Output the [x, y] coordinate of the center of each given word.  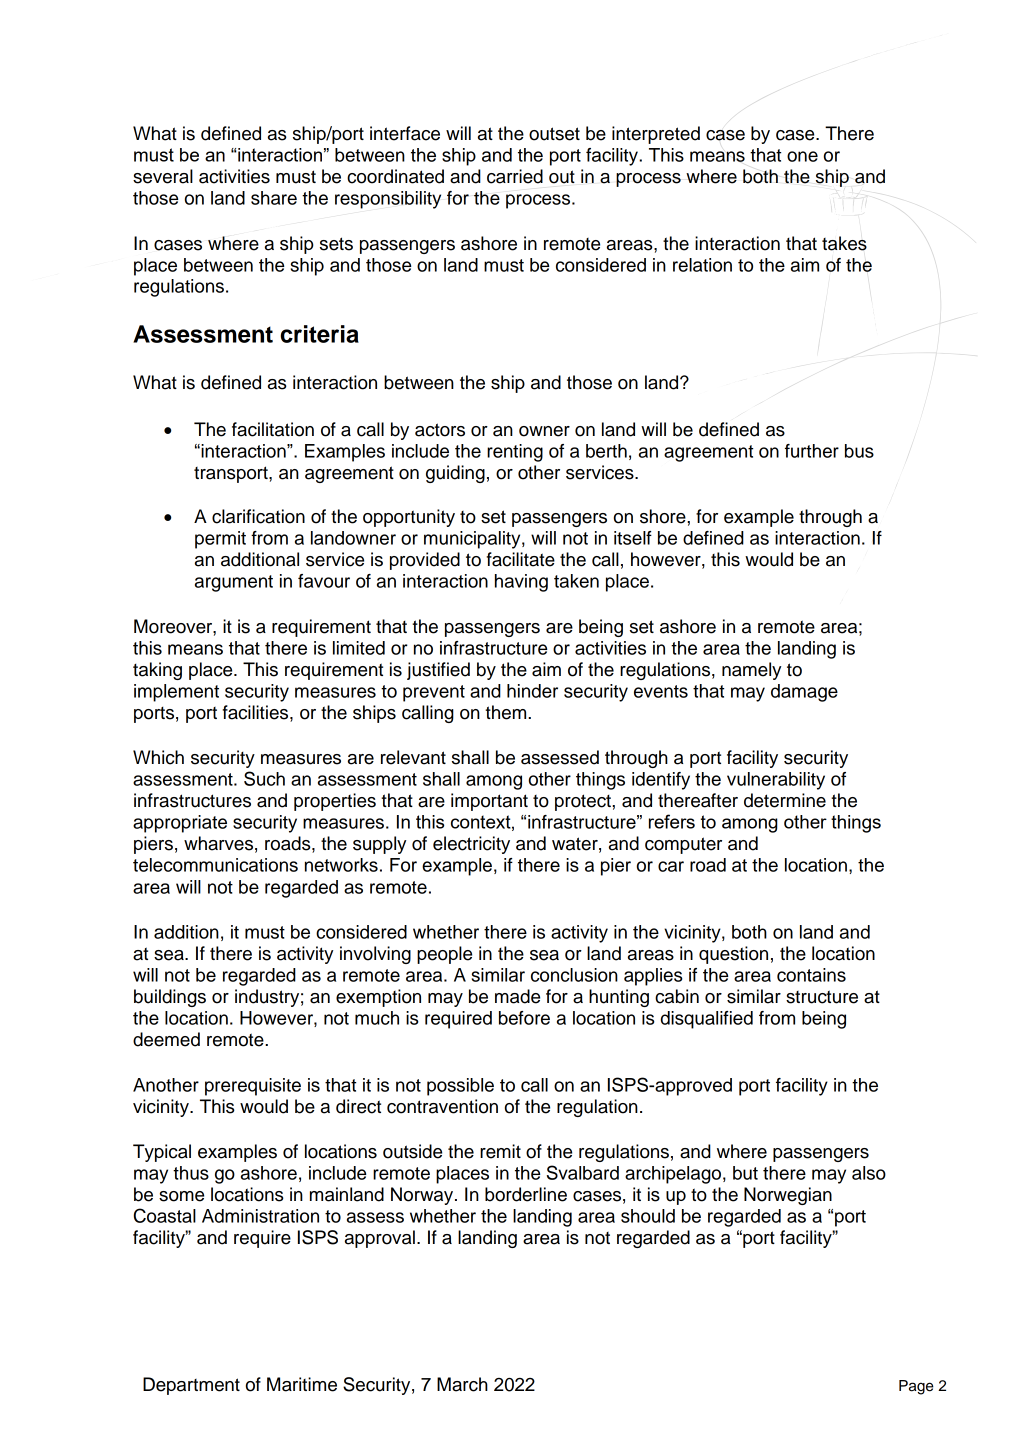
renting [515, 453]
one [802, 156]
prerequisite [253, 1087]
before [524, 1018]
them [507, 712]
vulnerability [776, 781]
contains [811, 975]
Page [916, 1387]
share [274, 198]
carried [515, 176]
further [812, 451]
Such [264, 778]
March [462, 1384]
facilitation [273, 429]
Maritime [302, 1384]
